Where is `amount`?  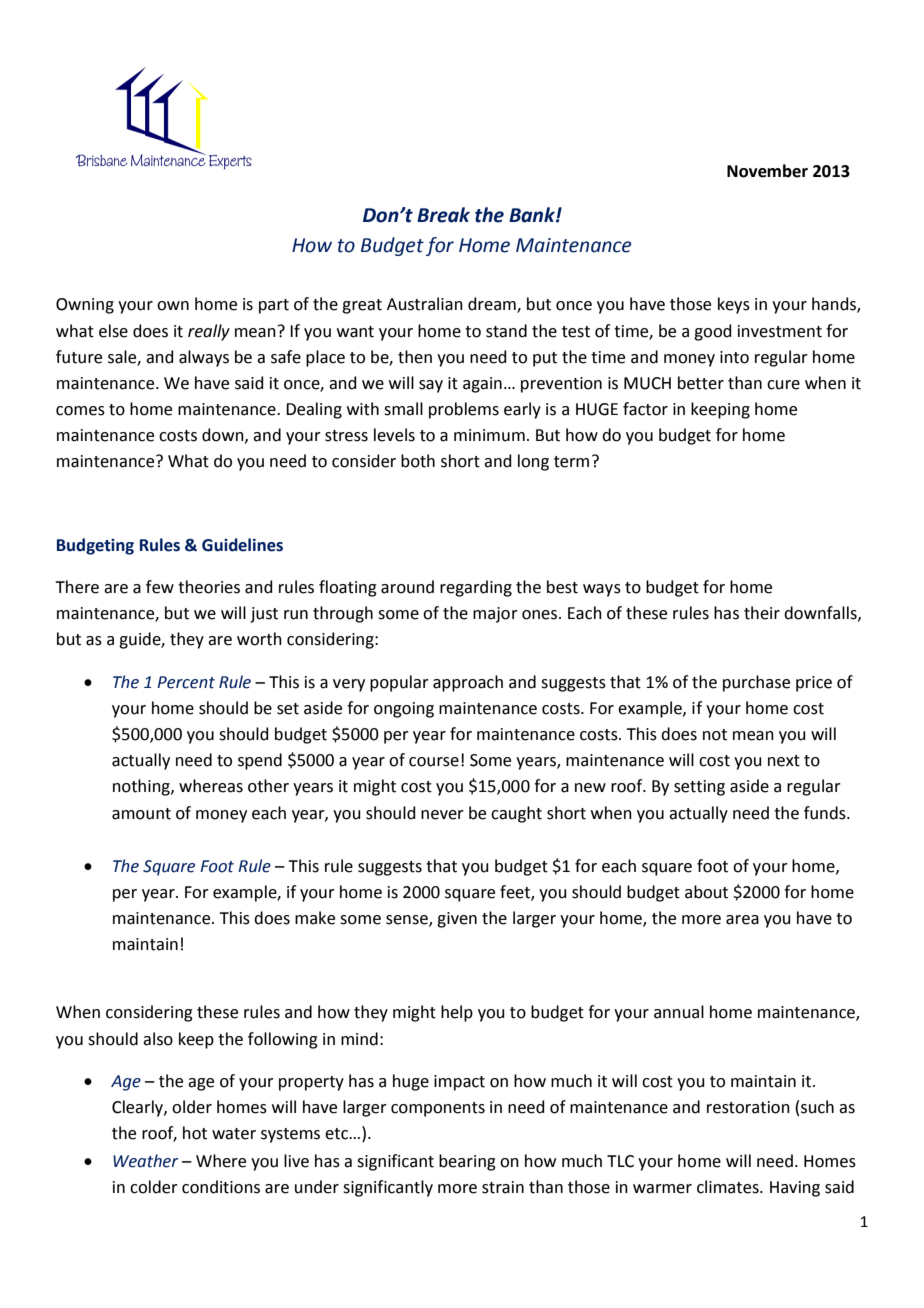
amount is located at coordinates (141, 814).
